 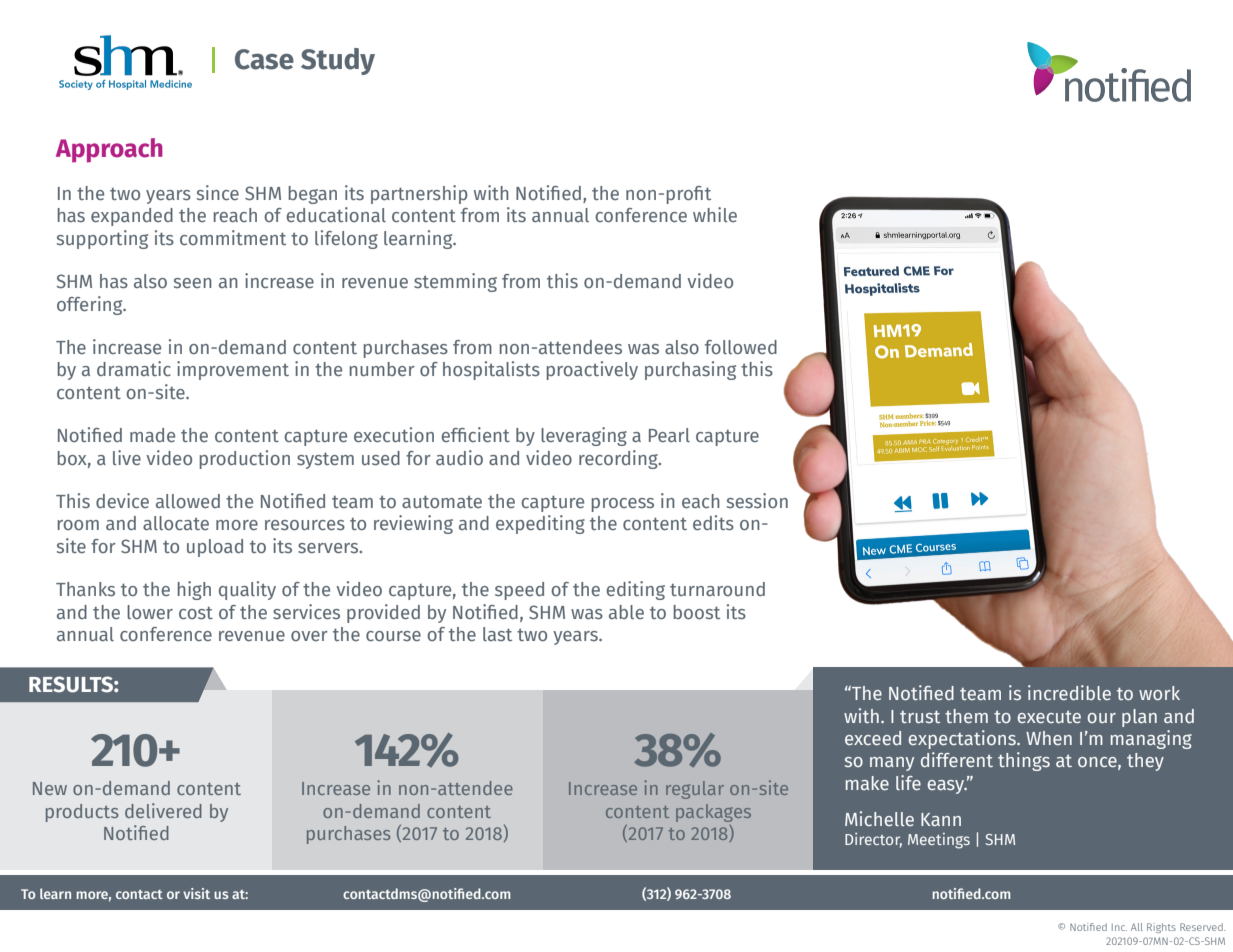 I want to click on incredible, so click(x=1069, y=692).
